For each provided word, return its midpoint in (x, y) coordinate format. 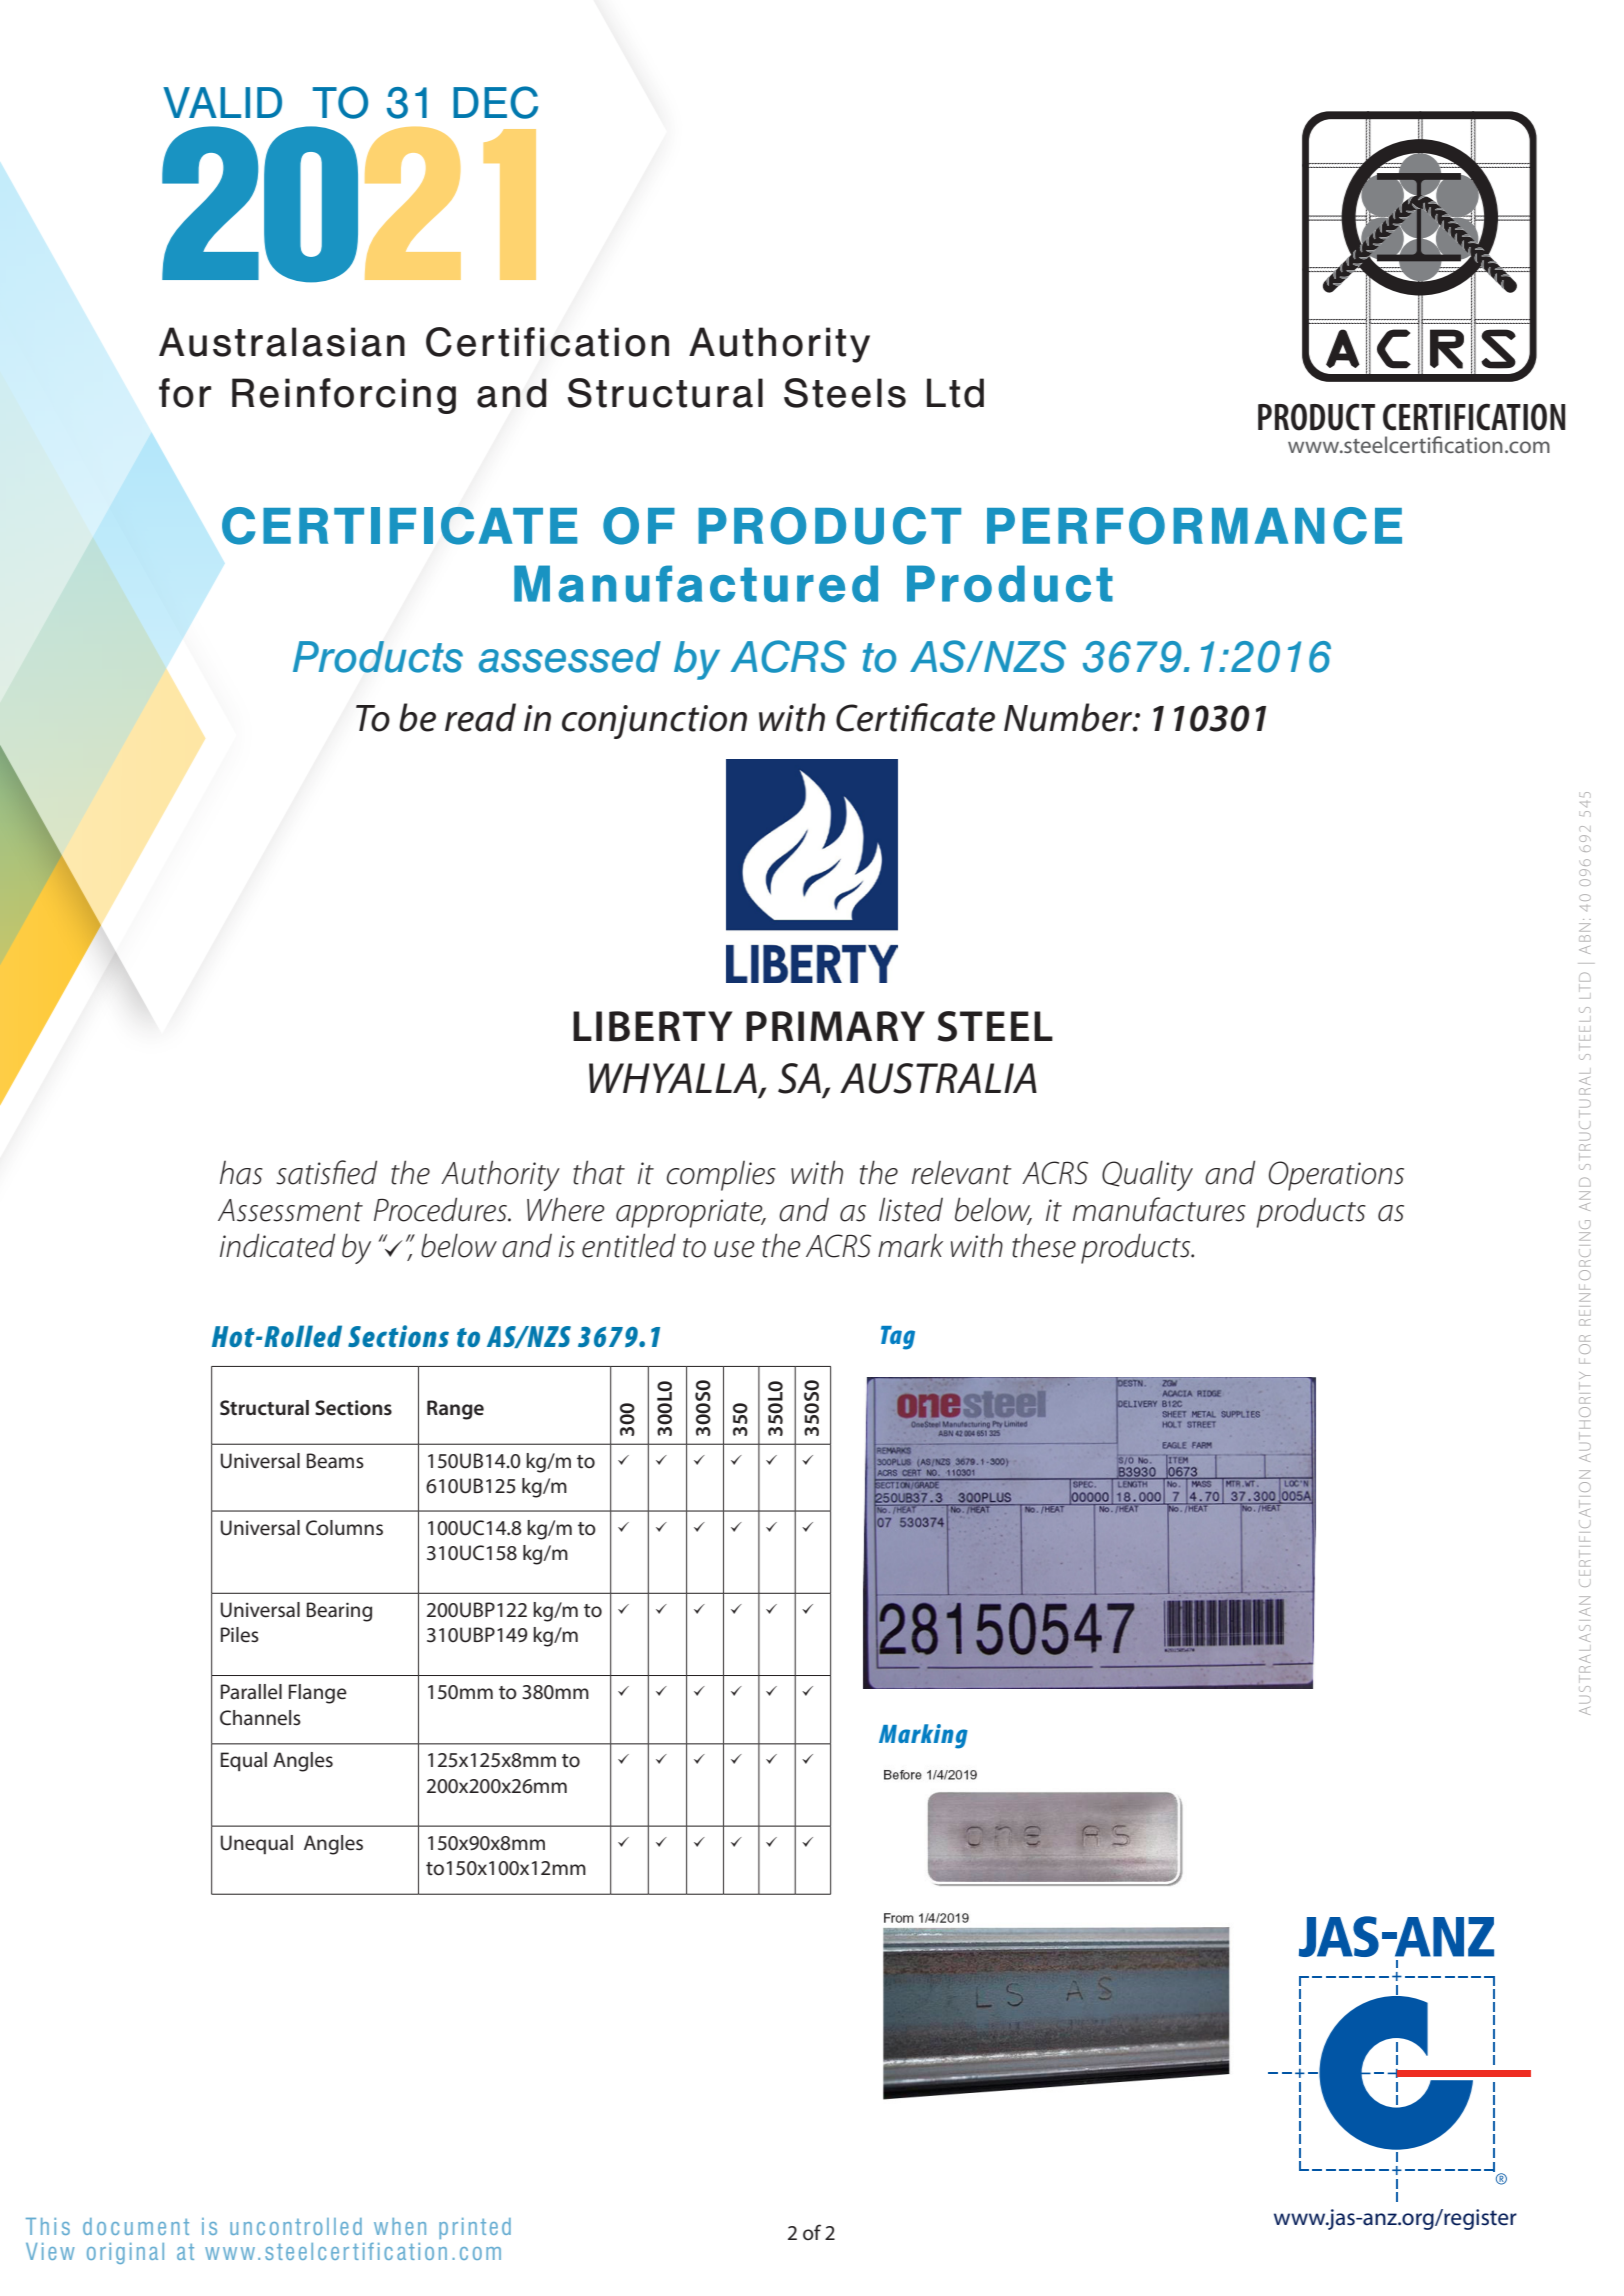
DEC (495, 102)
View (50, 2251)
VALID (222, 102)
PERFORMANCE (1194, 526)
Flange (318, 1694)
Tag (898, 1338)
